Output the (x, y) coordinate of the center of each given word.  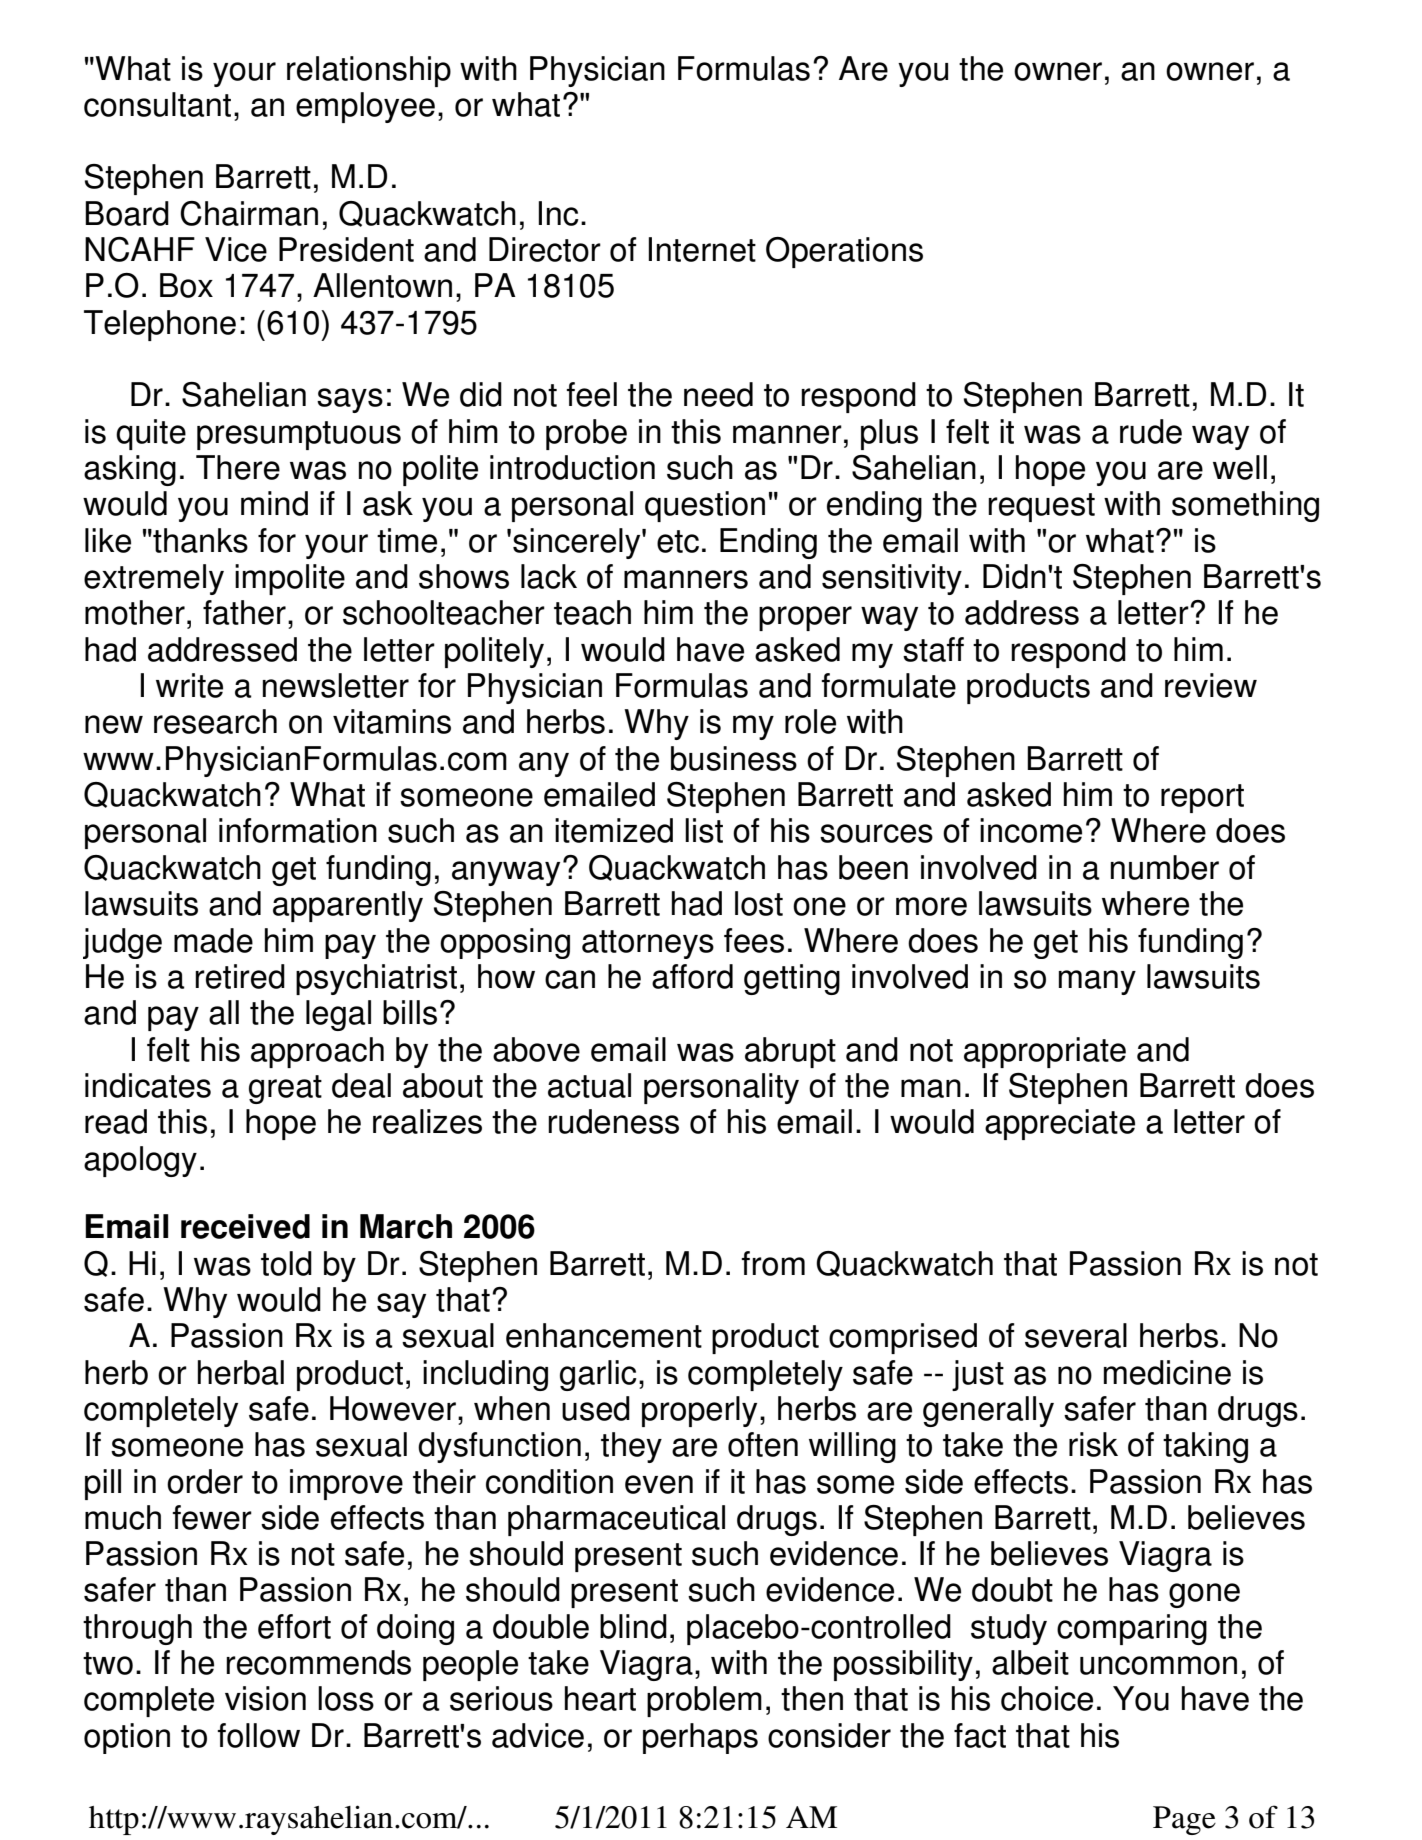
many (1097, 982)
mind (274, 503)
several (1076, 1335)
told (286, 1263)
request (1041, 507)
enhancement (604, 1335)
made (213, 940)
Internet (702, 249)
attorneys (648, 944)
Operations (844, 252)
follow (258, 1735)
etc (678, 541)
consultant (157, 104)
